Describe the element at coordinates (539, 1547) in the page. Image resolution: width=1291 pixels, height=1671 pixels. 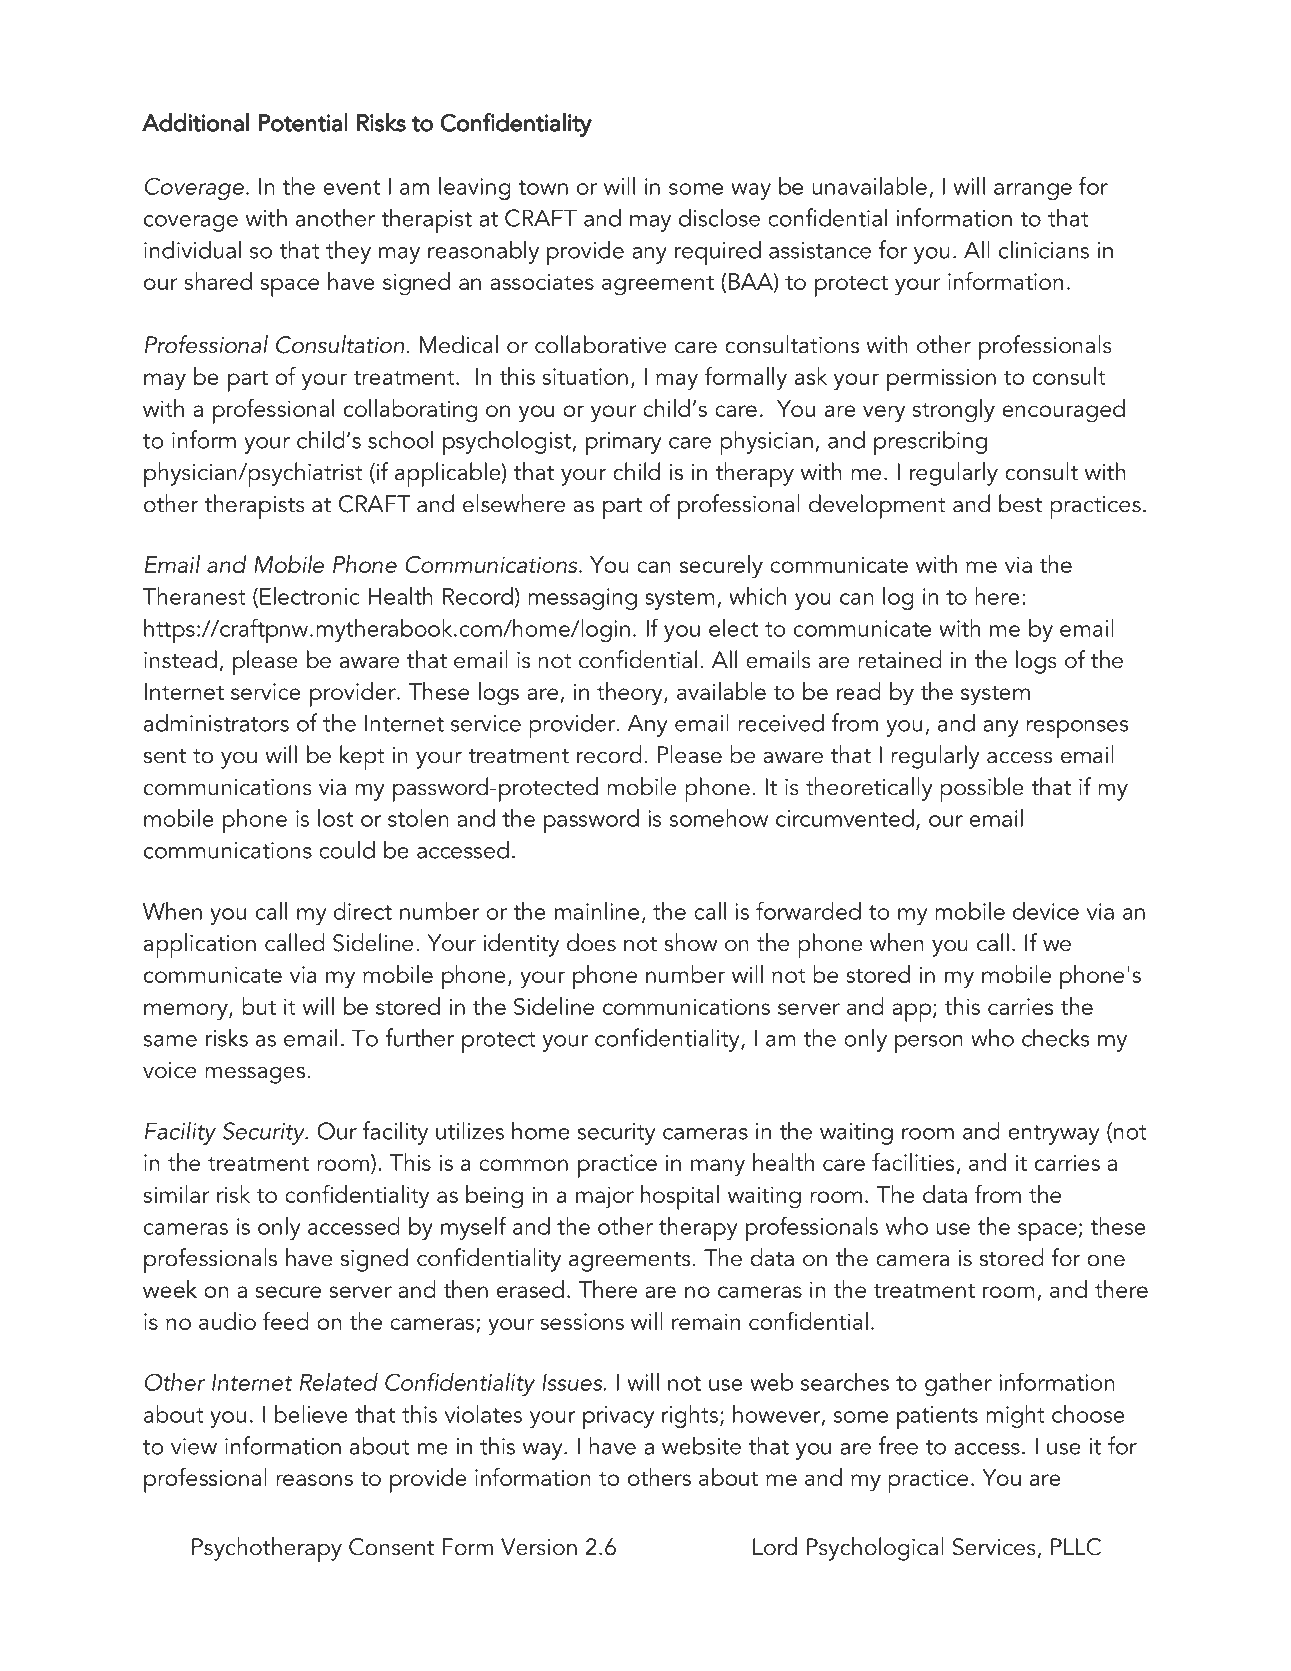
I see `Version` at that location.
